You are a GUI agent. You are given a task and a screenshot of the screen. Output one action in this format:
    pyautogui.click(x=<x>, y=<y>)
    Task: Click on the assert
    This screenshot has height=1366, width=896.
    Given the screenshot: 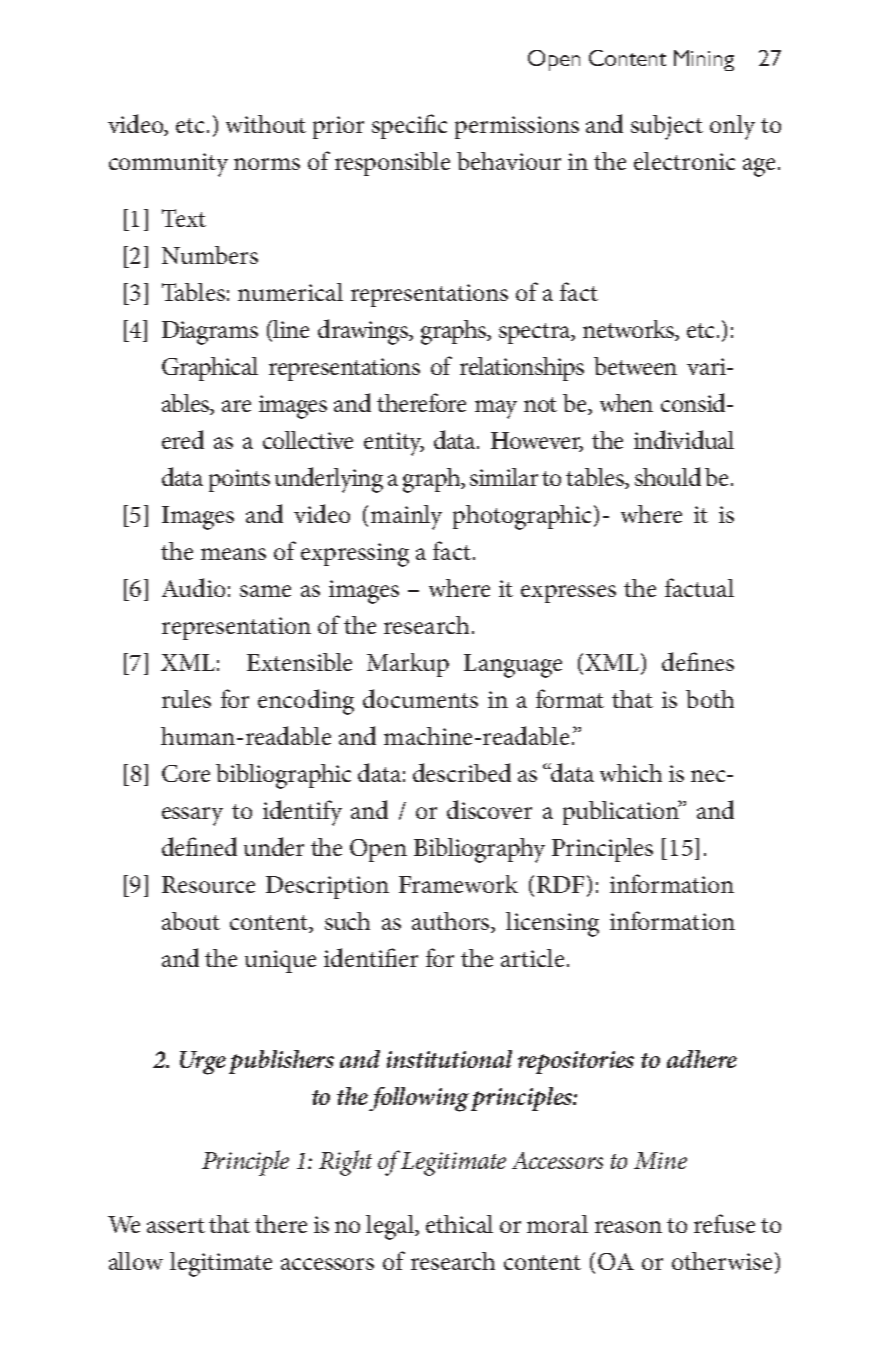 What is the action you would take?
    pyautogui.click(x=176, y=1225)
